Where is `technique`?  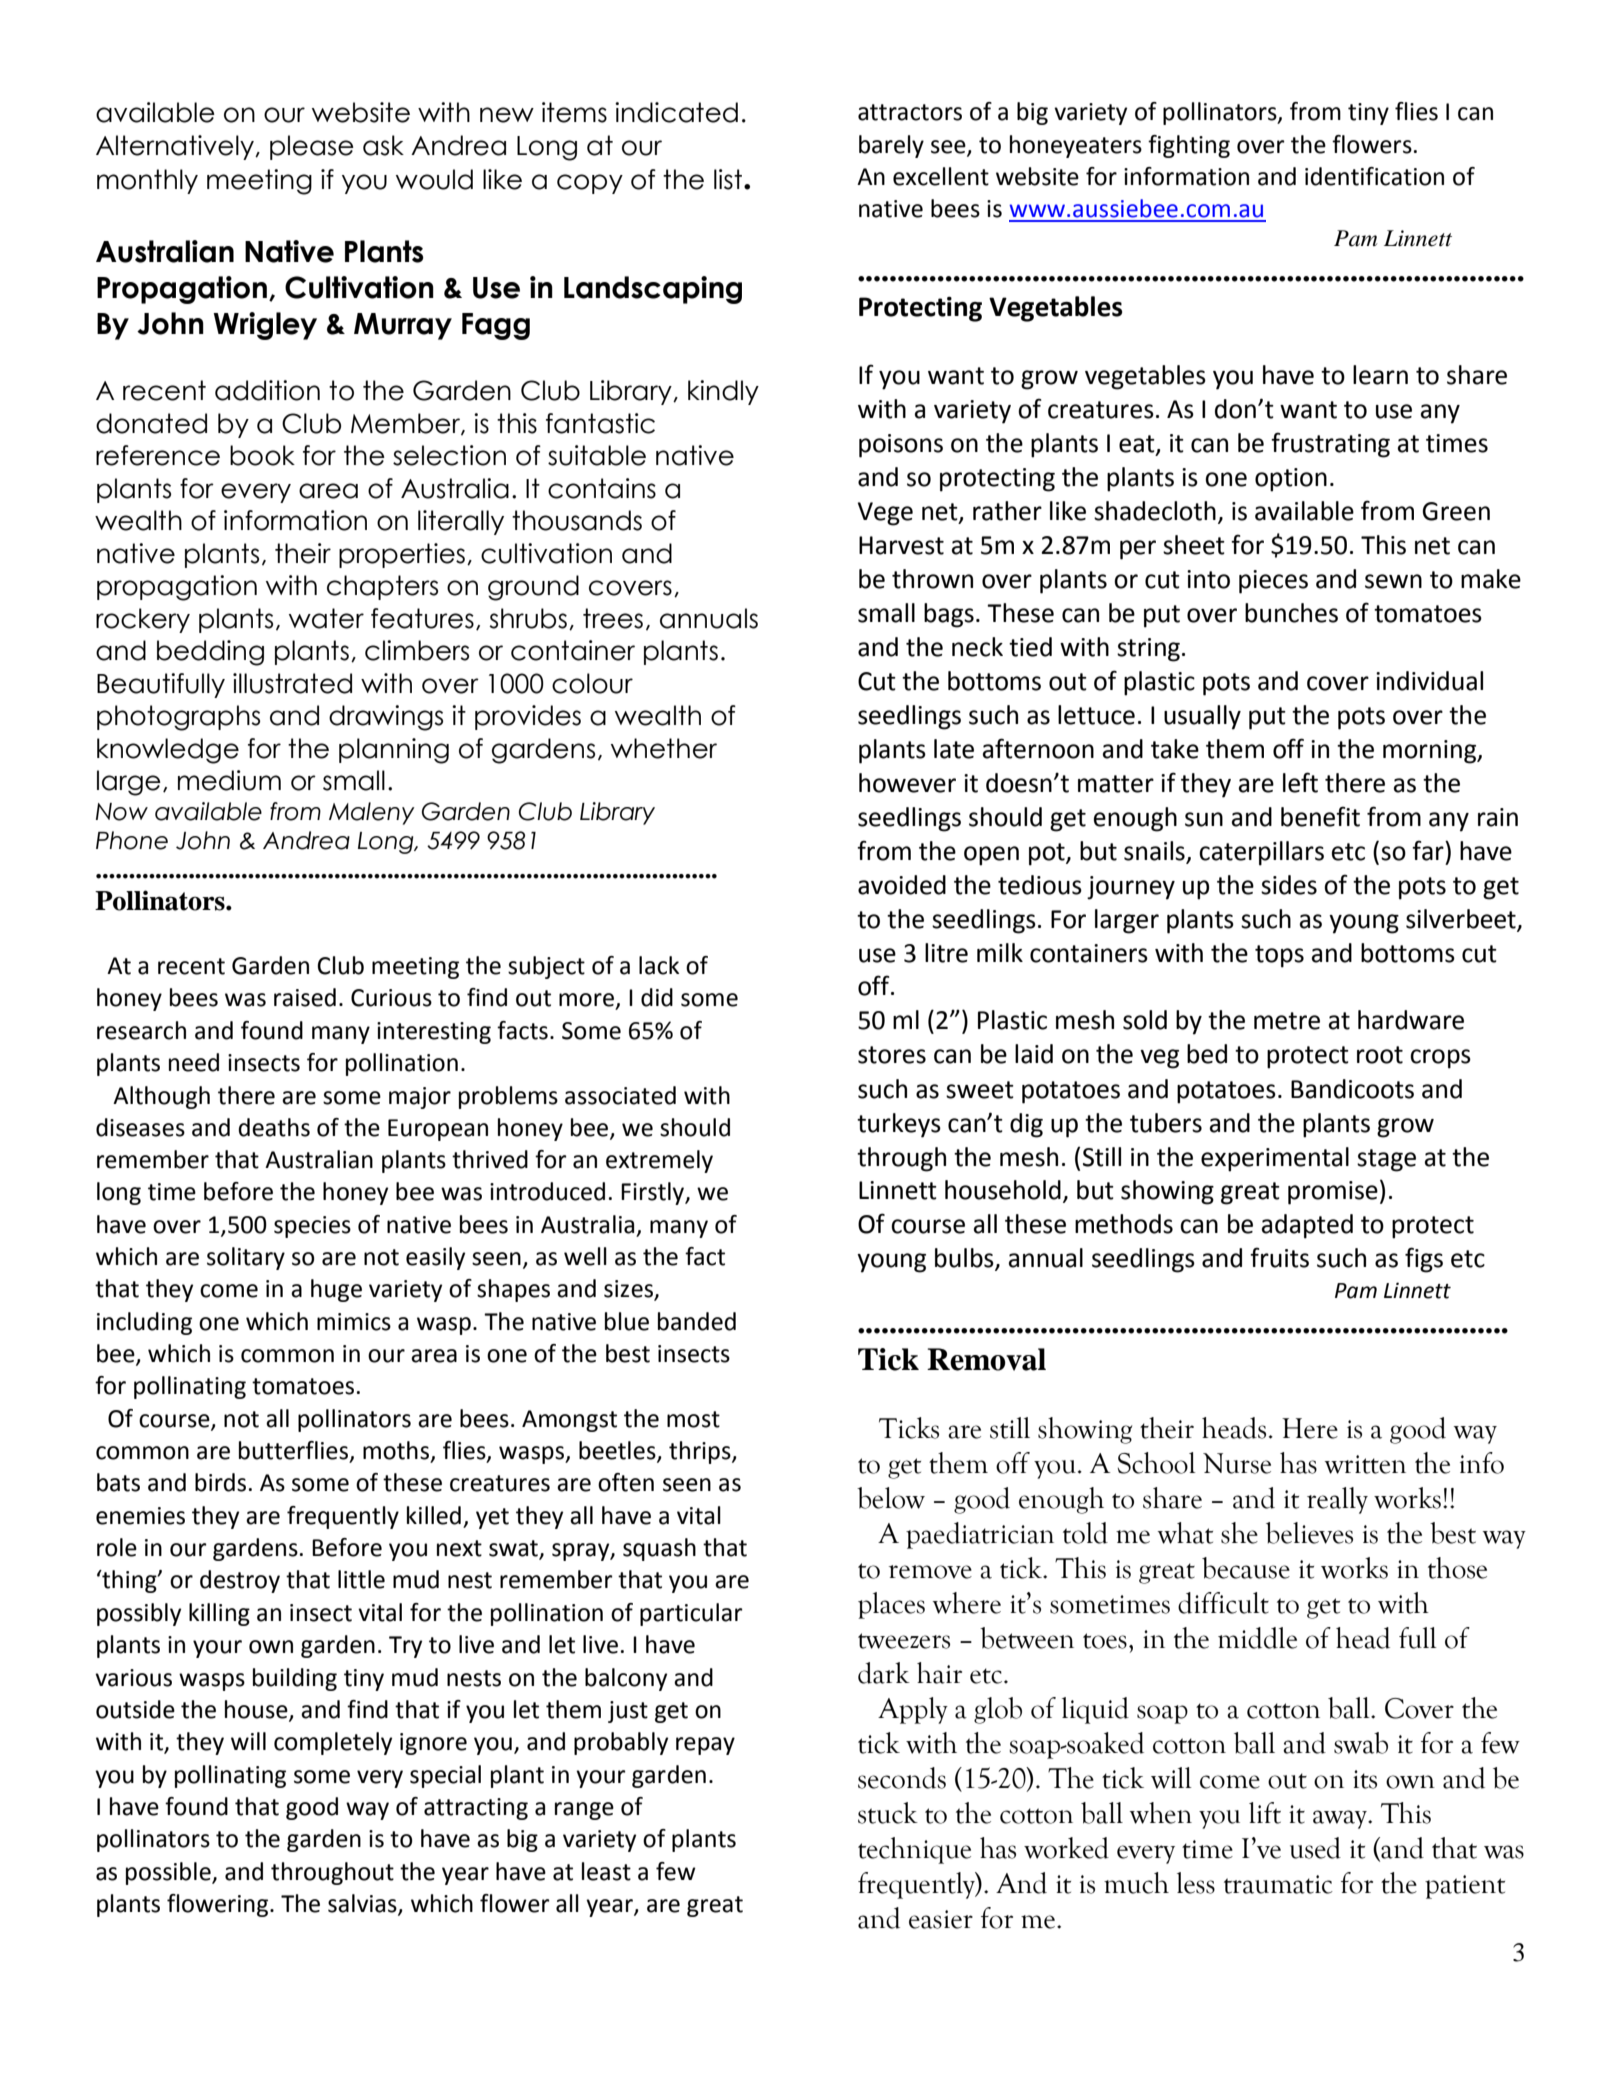
technique is located at coordinates (914, 1850).
